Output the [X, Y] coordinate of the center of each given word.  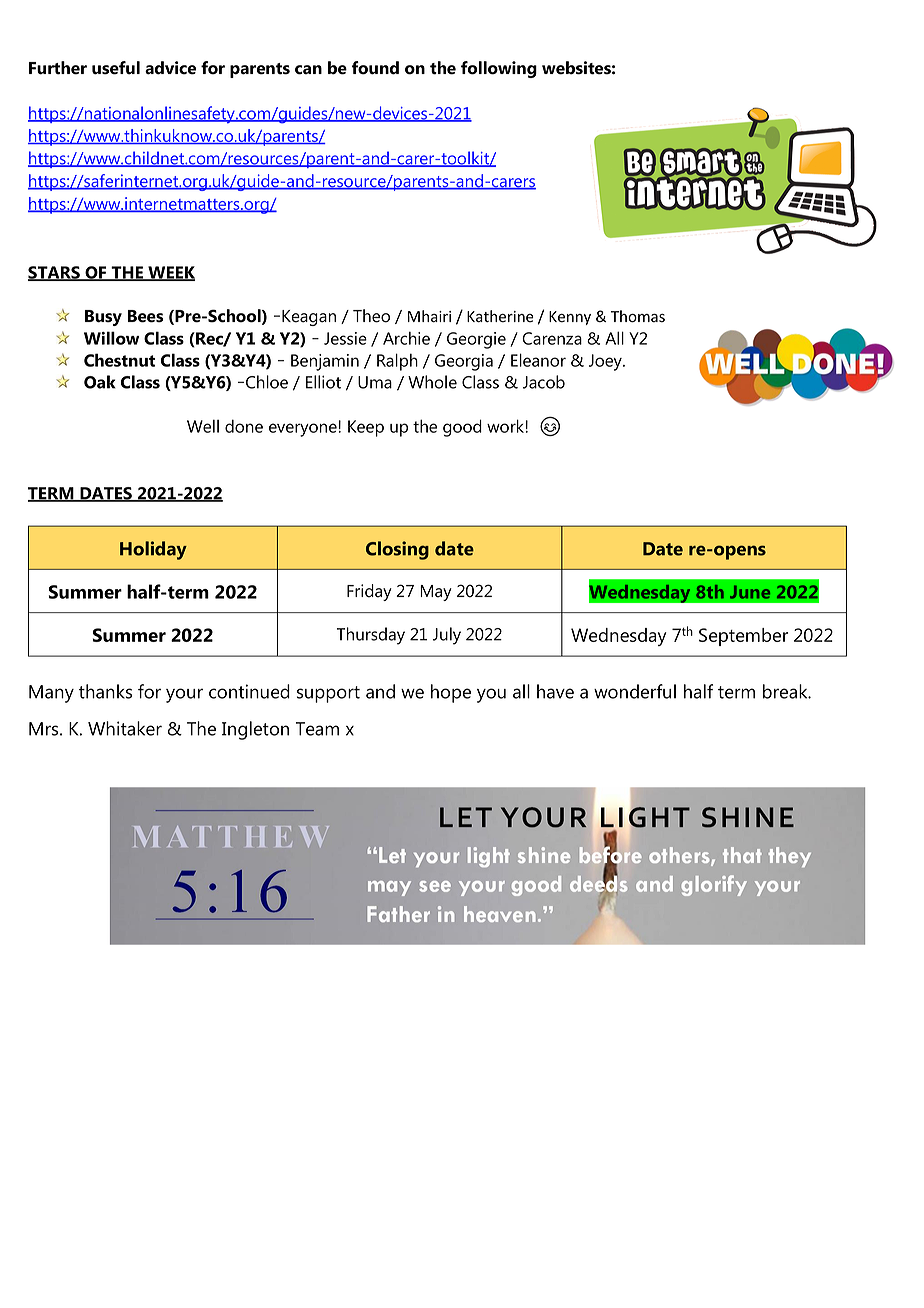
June [750, 592]
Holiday [153, 550]
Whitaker [125, 728]
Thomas [638, 316]
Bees [145, 316]
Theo [371, 316]
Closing [397, 550]
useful [116, 68]
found [375, 68]
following [499, 69]
